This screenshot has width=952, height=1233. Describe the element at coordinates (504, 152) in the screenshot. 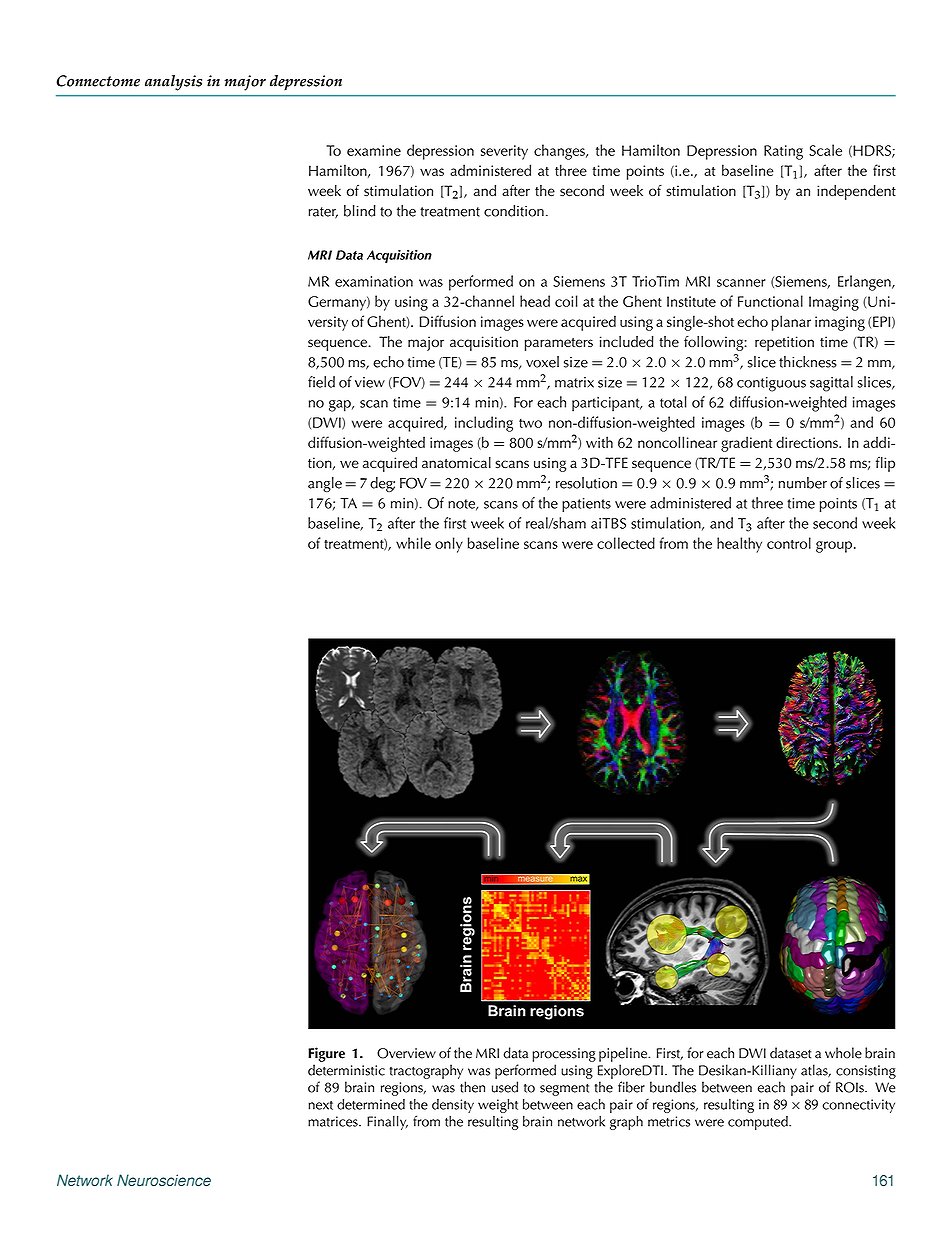

I see `severity` at that location.
